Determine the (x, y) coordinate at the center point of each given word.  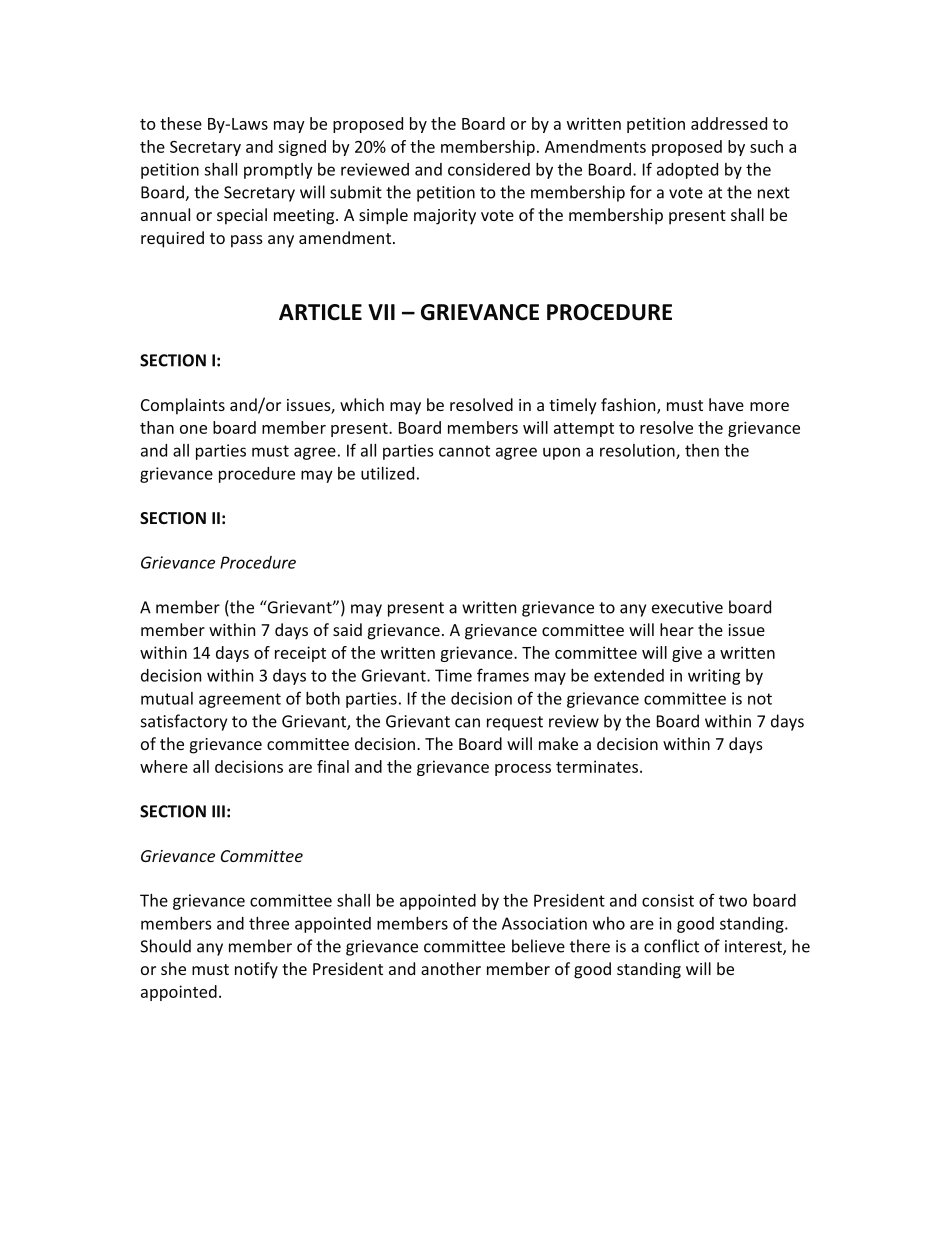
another (451, 968)
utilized (387, 473)
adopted (687, 171)
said (347, 629)
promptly (278, 171)
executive (687, 607)
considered (489, 169)
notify (256, 970)
